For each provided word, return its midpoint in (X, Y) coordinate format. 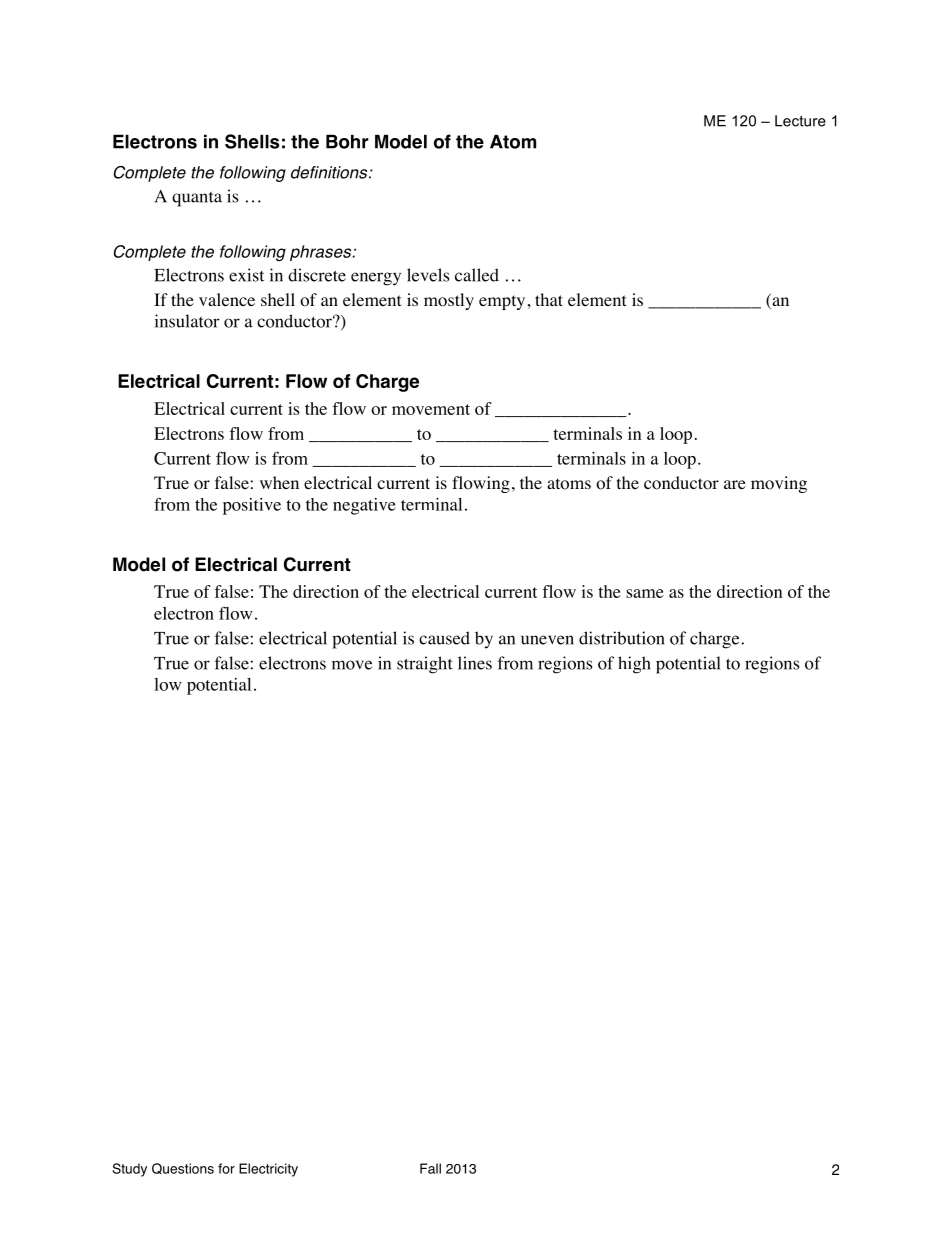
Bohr (347, 141)
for (226, 1168)
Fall (430, 1168)
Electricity (268, 1170)
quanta (197, 199)
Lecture (800, 121)
